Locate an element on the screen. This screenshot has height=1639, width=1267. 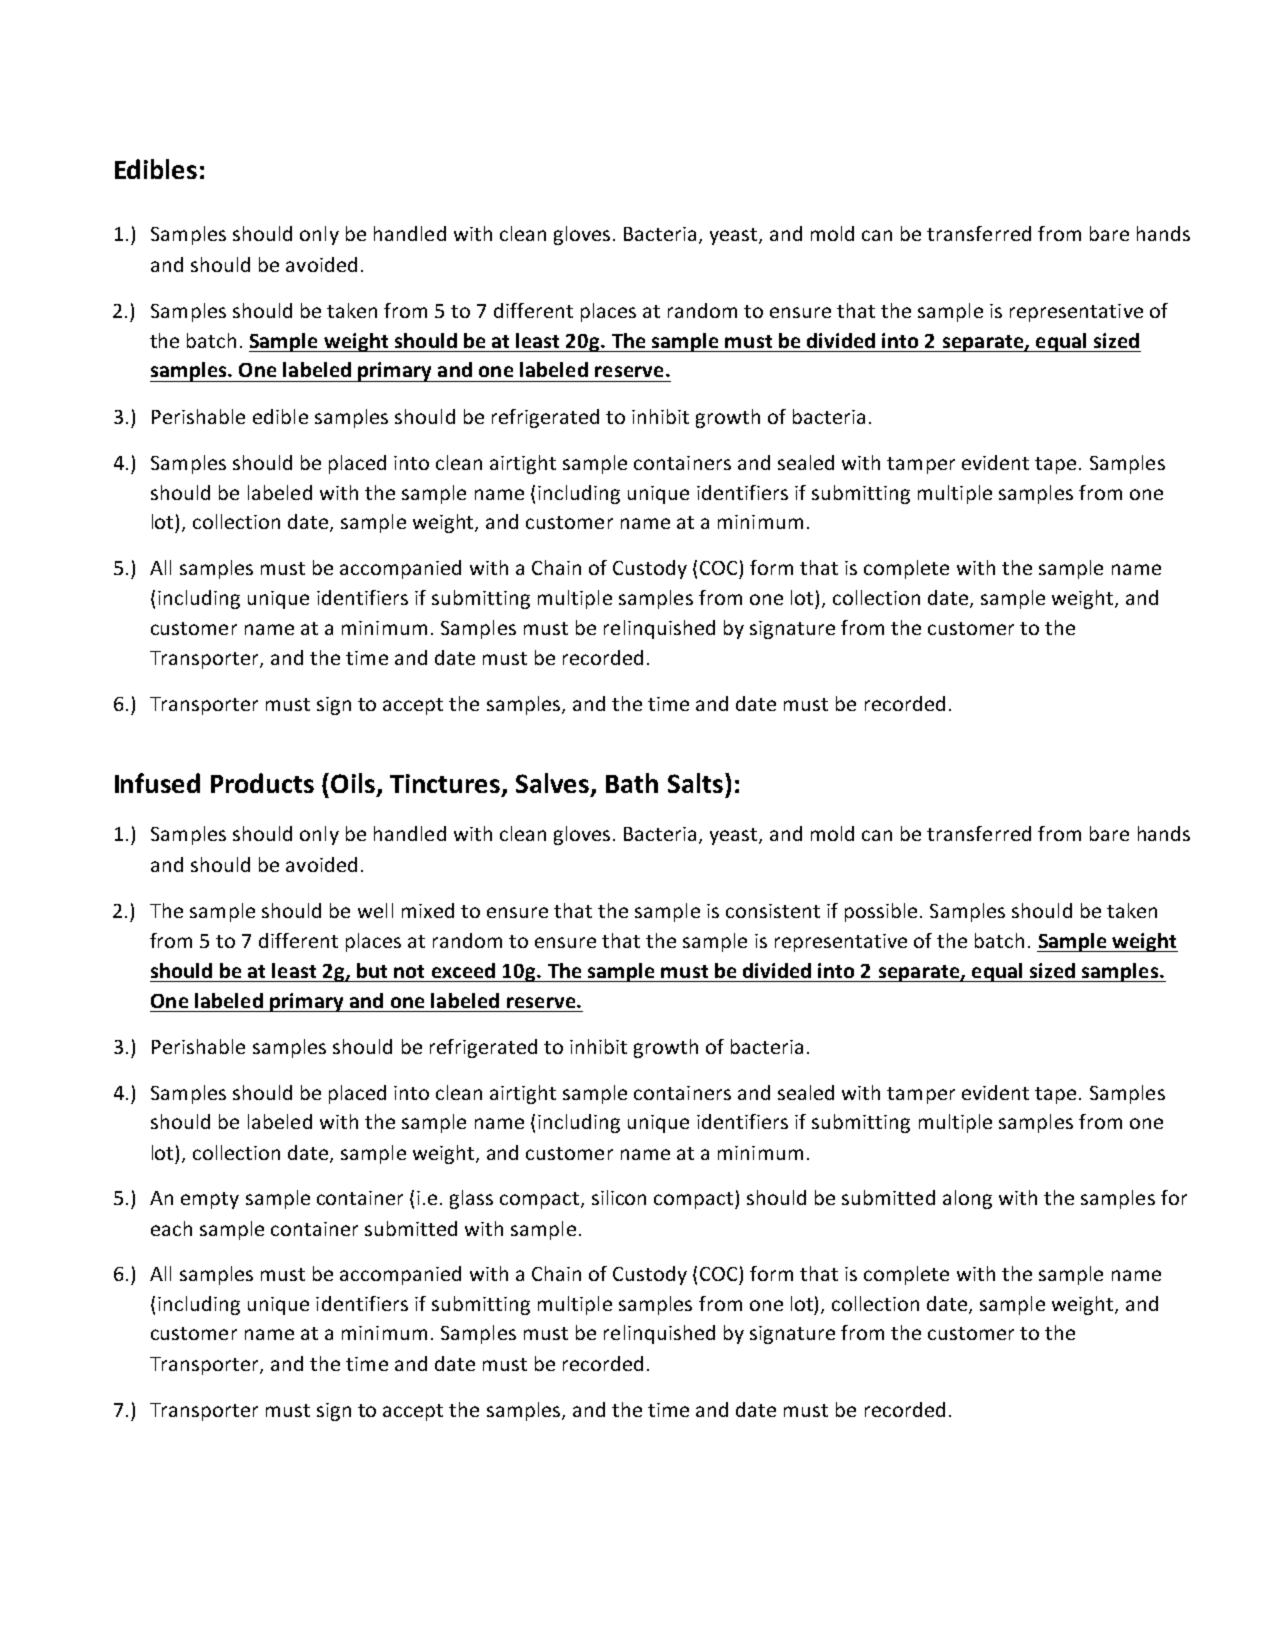
glass is located at coordinates (471, 1199).
